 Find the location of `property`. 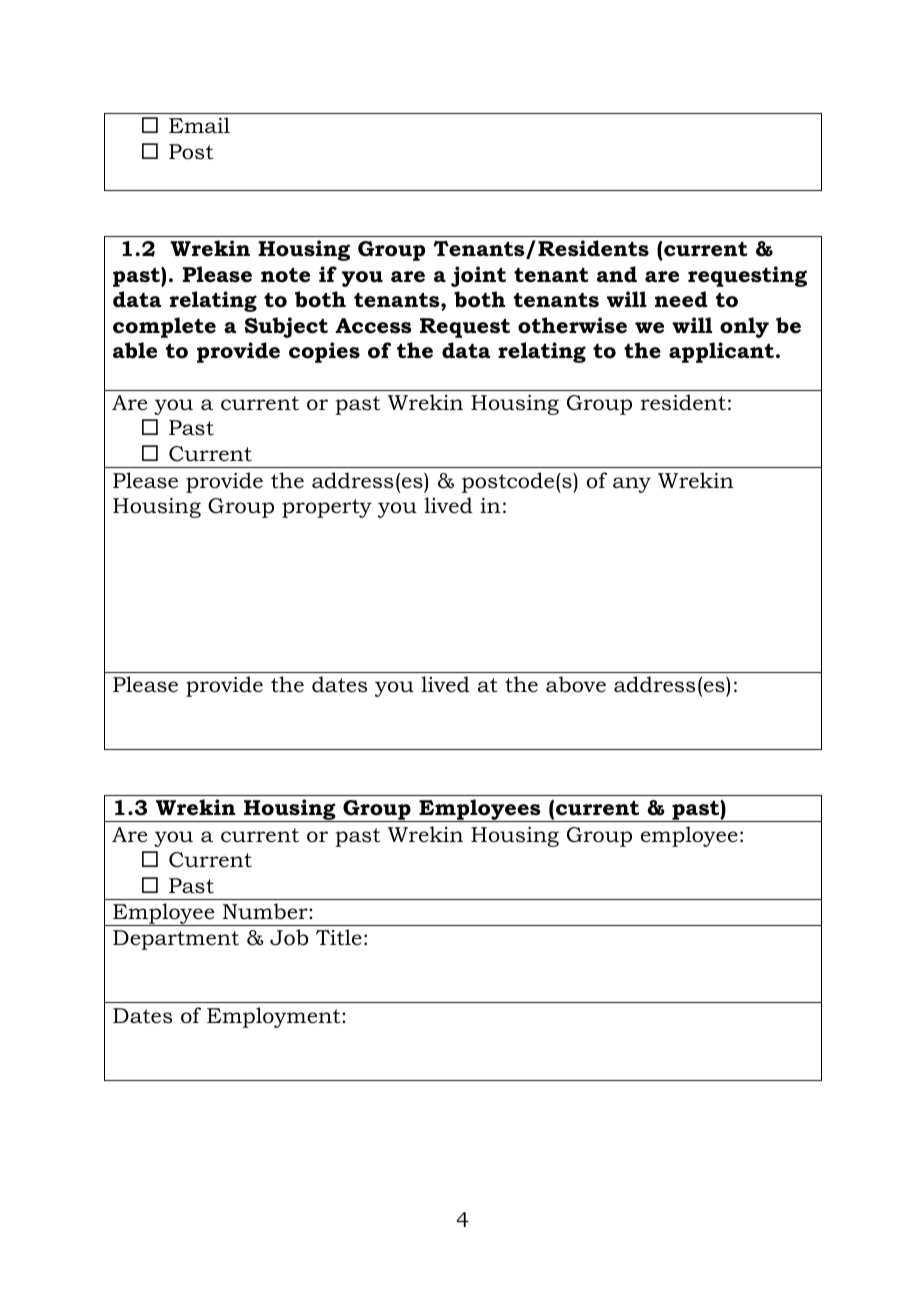

property is located at coordinates (327, 508).
